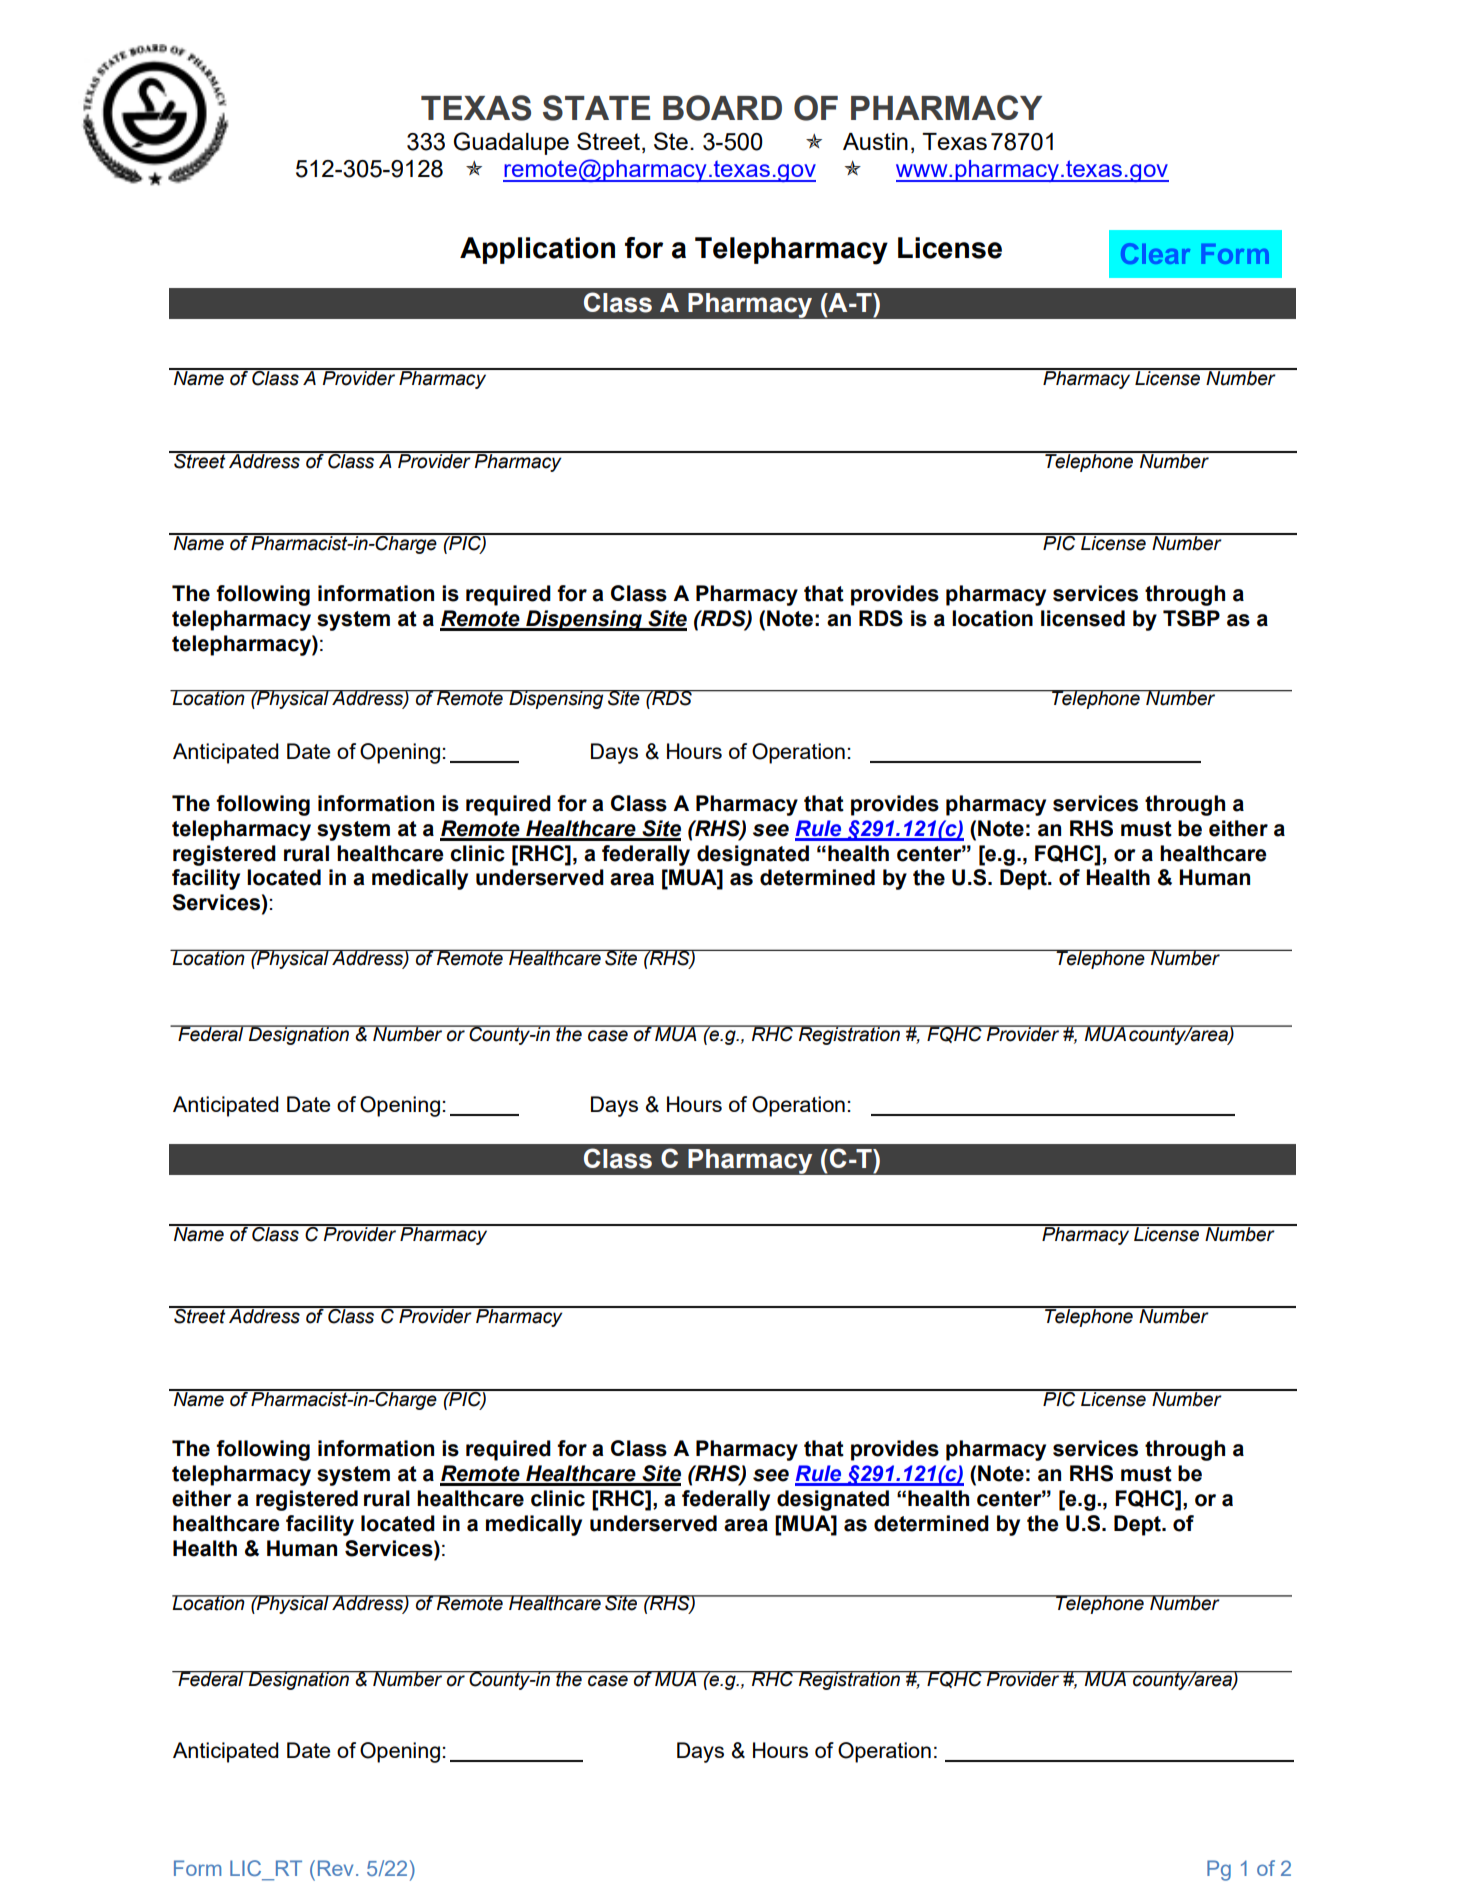  What do you see at coordinates (537, 250) in the screenshot?
I see `Application` at bounding box center [537, 250].
